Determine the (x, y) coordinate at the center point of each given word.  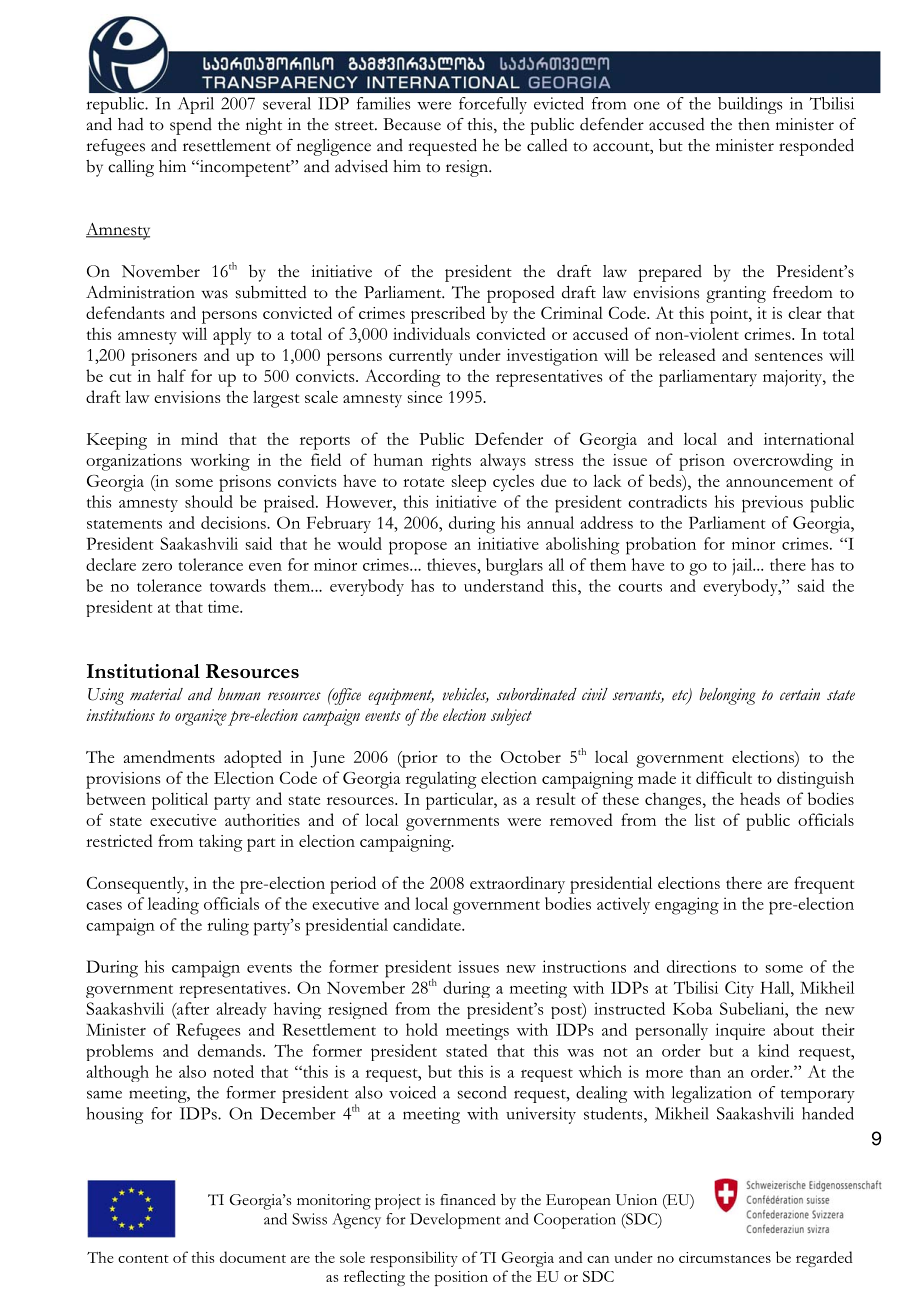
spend (191, 126)
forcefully (493, 105)
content (143, 1259)
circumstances (725, 1257)
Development (455, 1221)
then (754, 124)
